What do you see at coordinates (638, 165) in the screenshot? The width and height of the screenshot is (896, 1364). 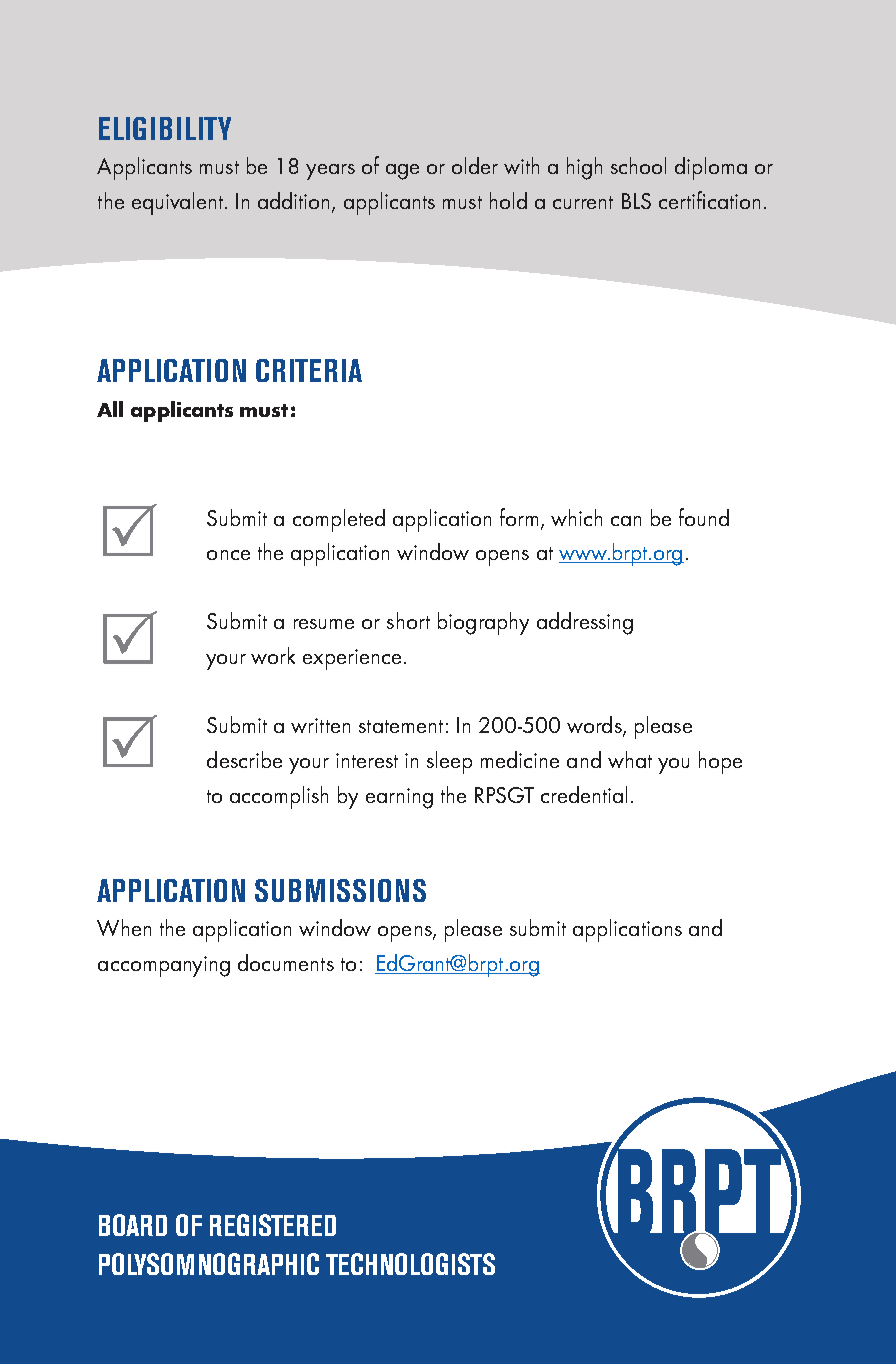 I see `school` at bounding box center [638, 165].
